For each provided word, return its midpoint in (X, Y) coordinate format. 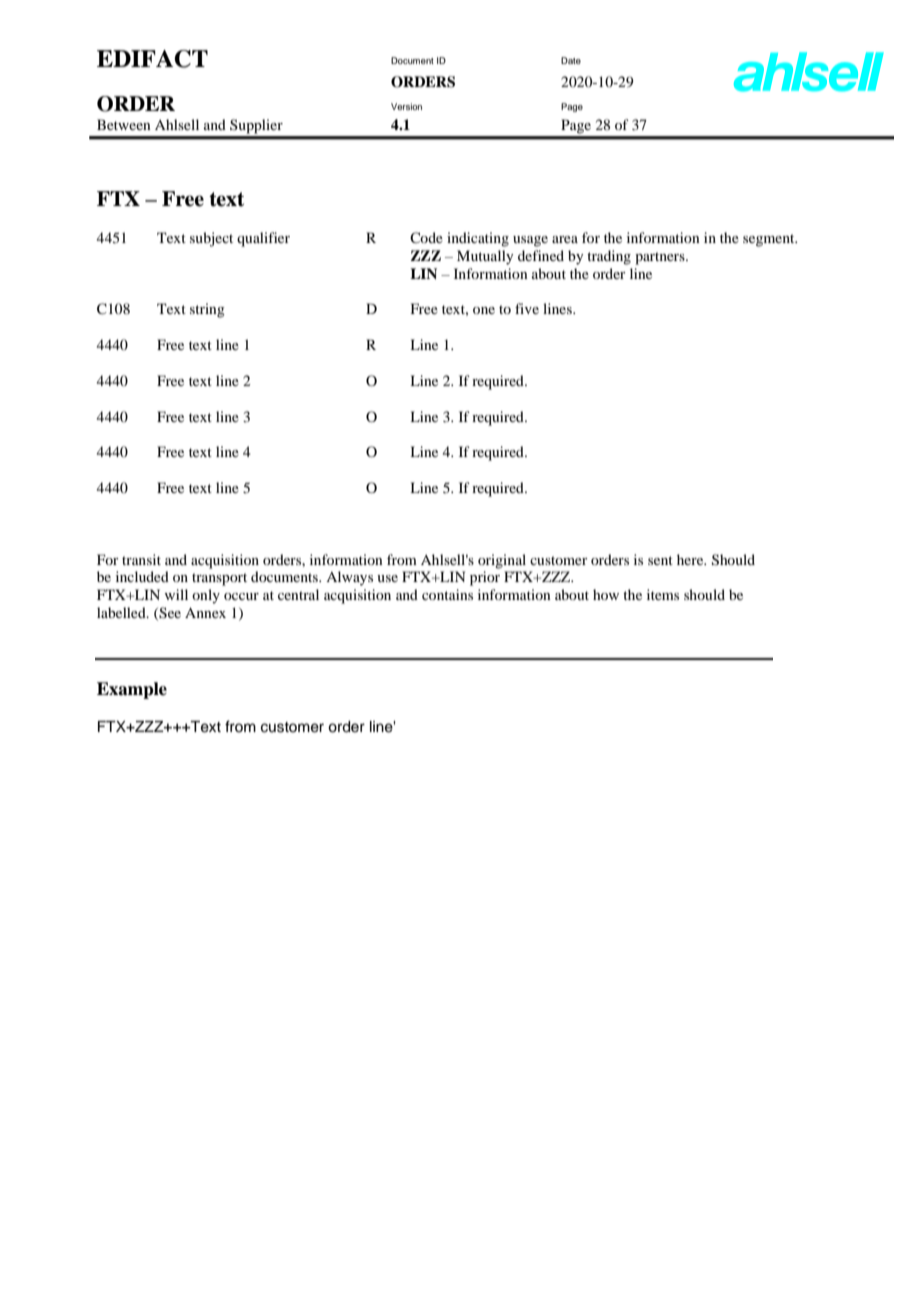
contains (447, 594)
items (663, 594)
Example (132, 690)
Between (124, 124)
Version (406, 106)
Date (571, 60)
